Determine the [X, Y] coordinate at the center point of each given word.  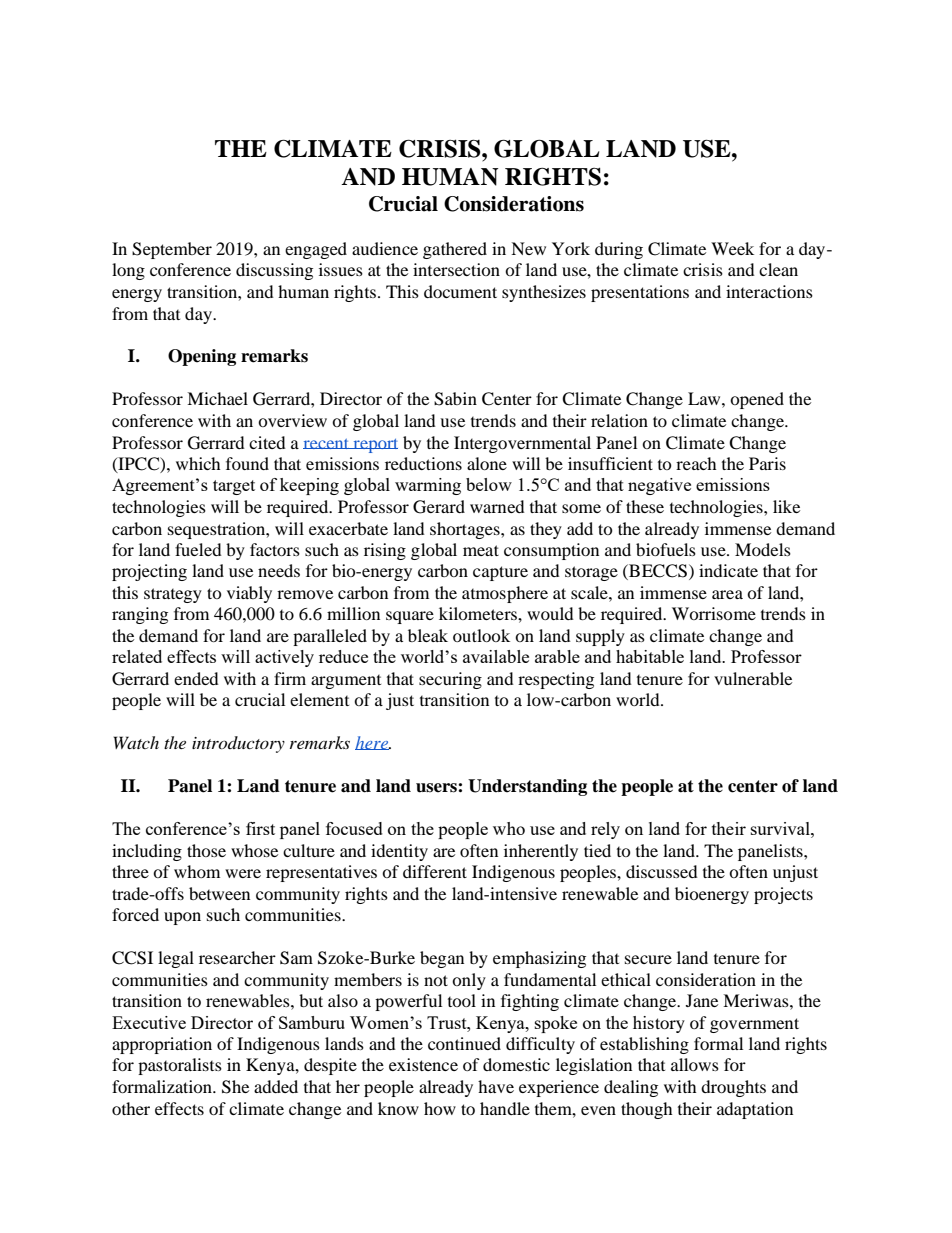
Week [732, 248]
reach [696, 463]
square [410, 617]
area [727, 594]
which [198, 463]
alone [487, 463]
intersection [456, 269]
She [235, 1087]
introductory [238, 744]
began [442, 959]
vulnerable [753, 678]
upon [182, 918]
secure [648, 959]
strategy [173, 595]
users [437, 788]
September [172, 250]
